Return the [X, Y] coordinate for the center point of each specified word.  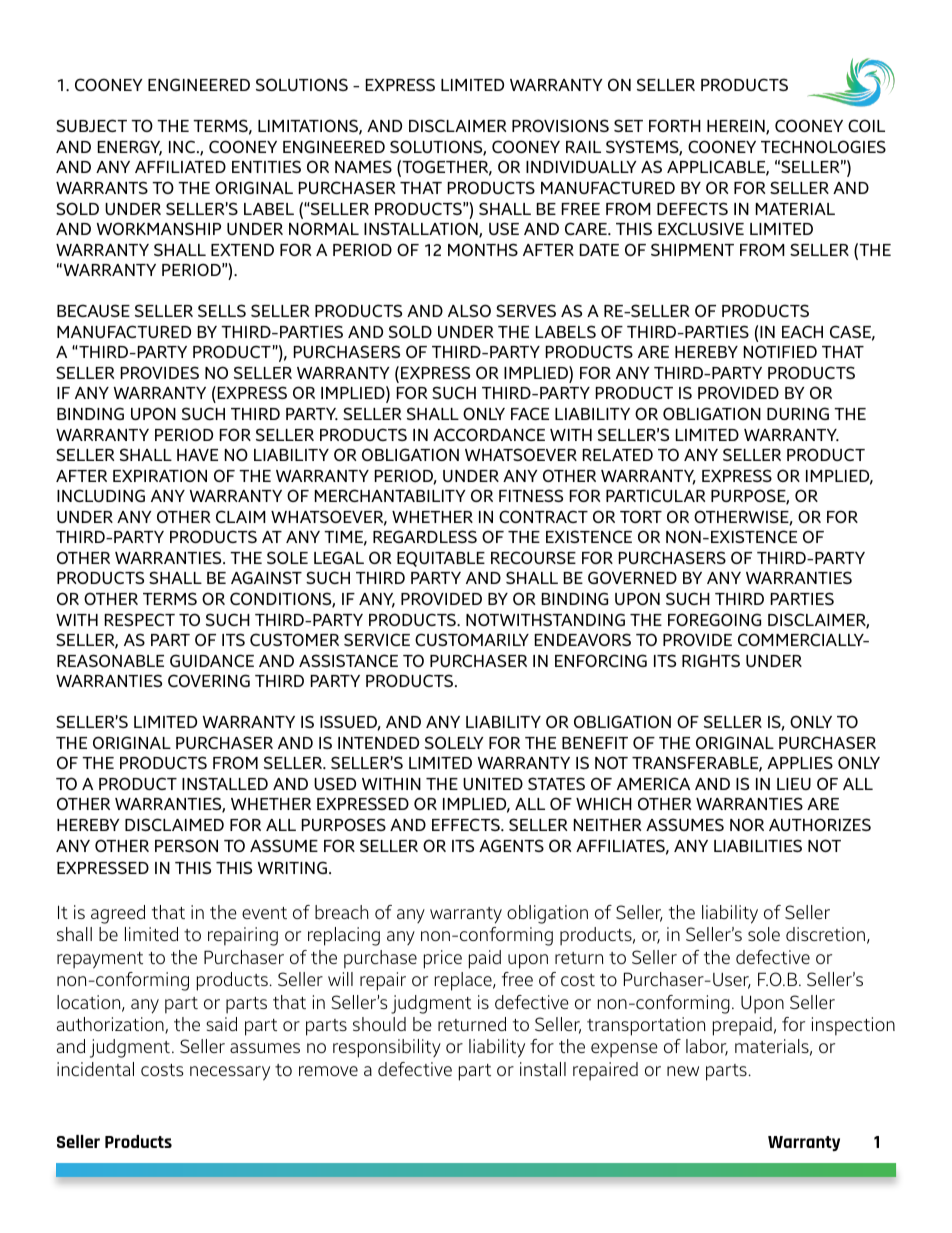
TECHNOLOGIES [823, 146]
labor [707, 1047]
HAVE [197, 455]
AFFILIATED [180, 167]
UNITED [493, 784]
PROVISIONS [560, 125]
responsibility [387, 1048]
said [221, 1024]
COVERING [209, 680]
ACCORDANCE [489, 434]
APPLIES [800, 762]
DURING [798, 413]
